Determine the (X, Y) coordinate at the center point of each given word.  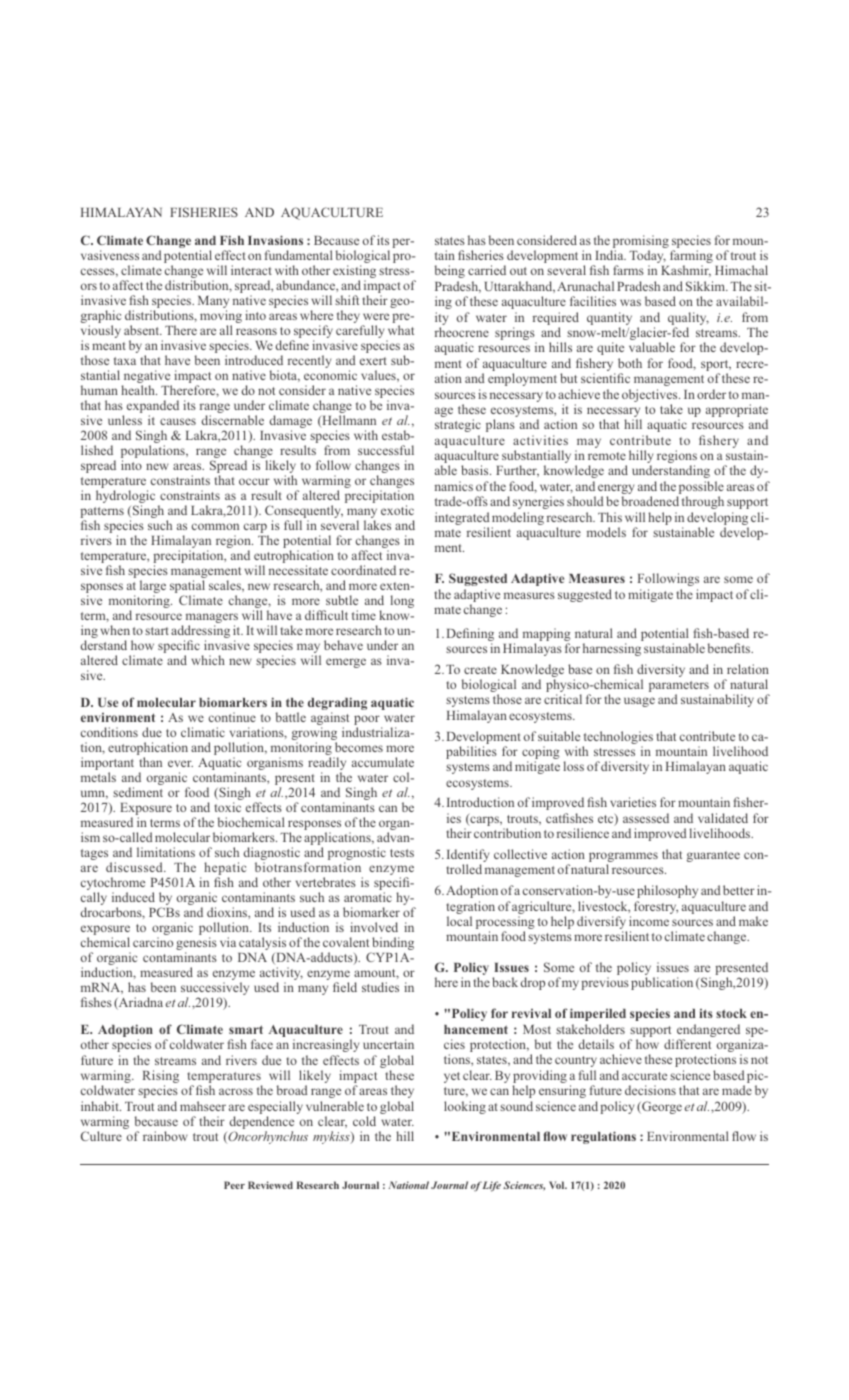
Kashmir (686, 271)
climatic (203, 732)
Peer (234, 1185)
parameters (680, 688)
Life (491, 1186)
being (450, 271)
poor (368, 721)
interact (251, 270)
